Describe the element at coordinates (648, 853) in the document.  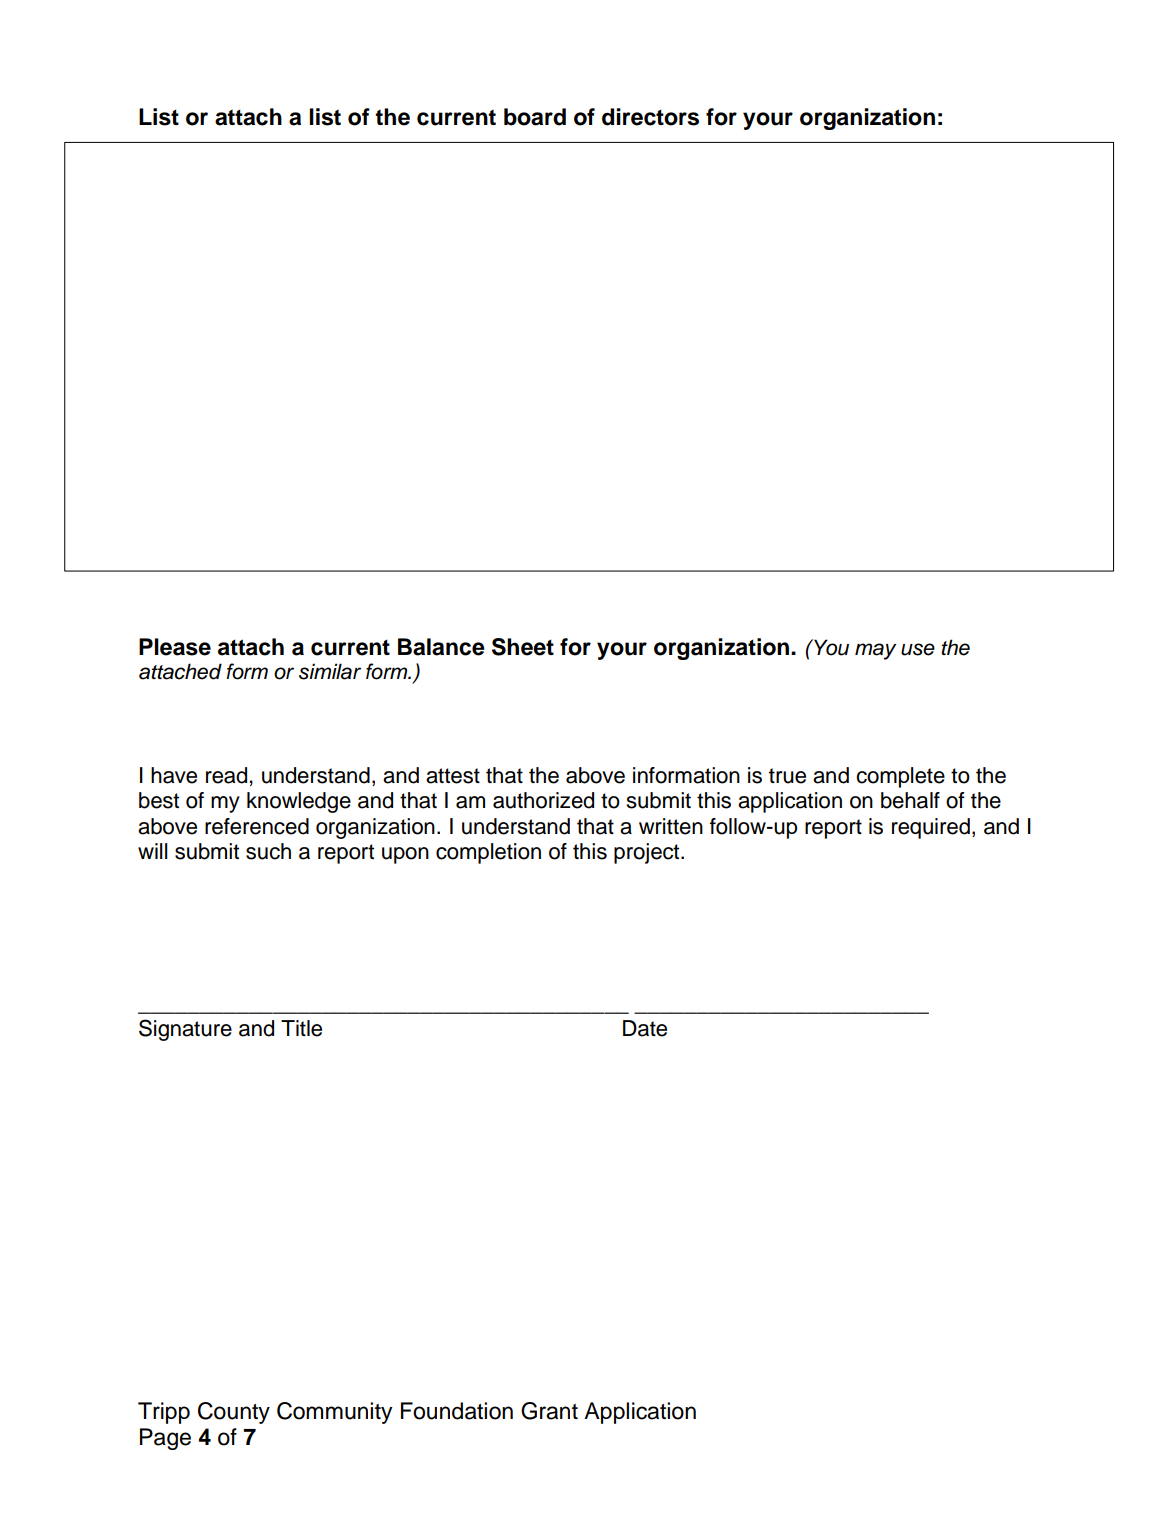
I see `project` at that location.
